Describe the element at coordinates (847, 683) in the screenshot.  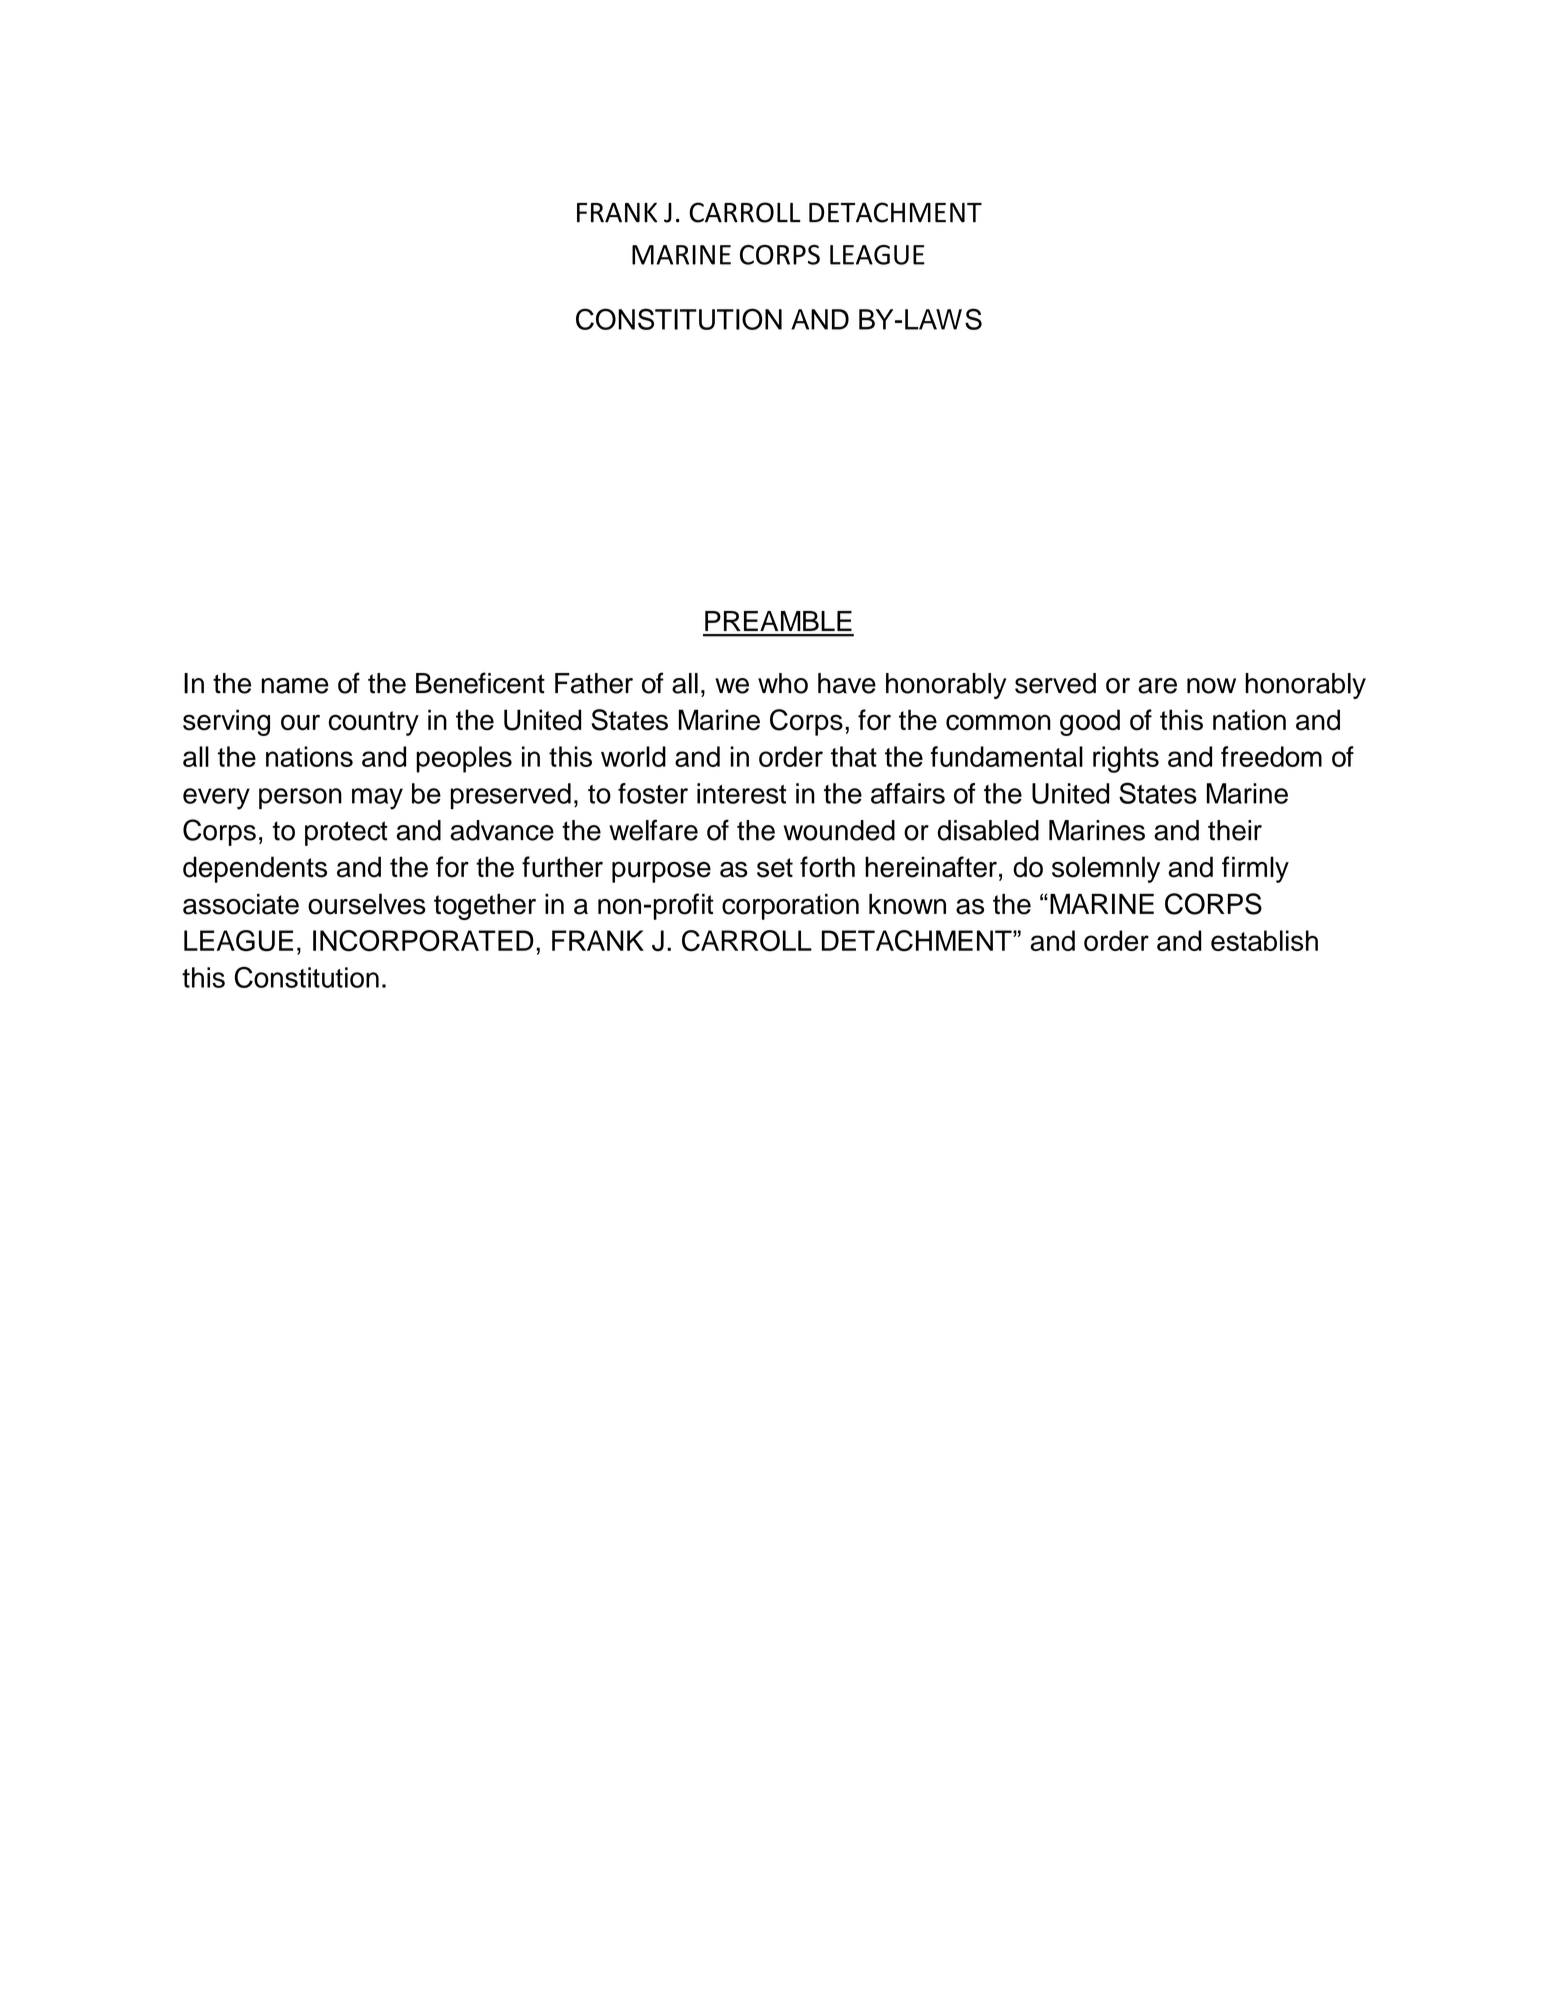
I see `have` at that location.
